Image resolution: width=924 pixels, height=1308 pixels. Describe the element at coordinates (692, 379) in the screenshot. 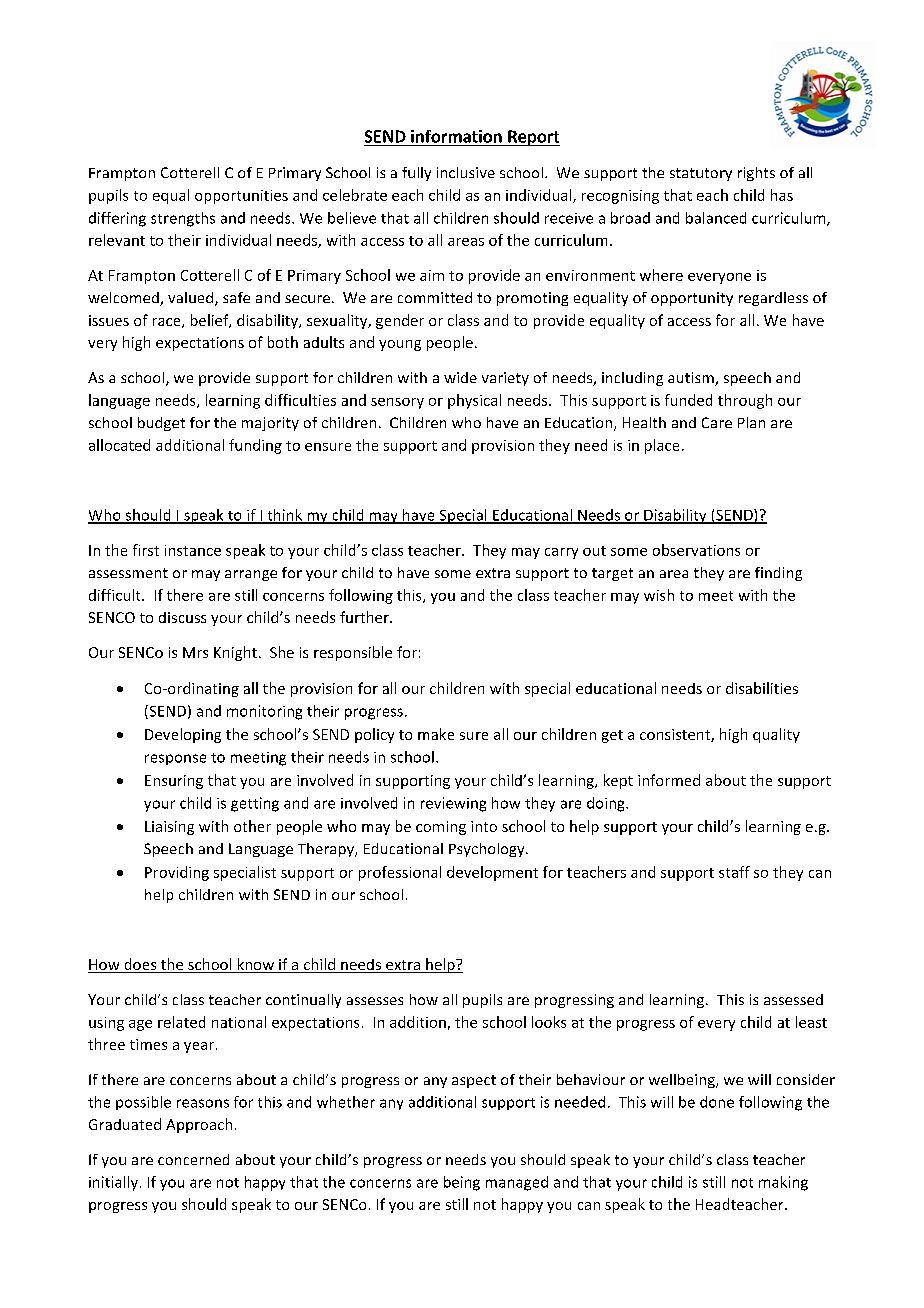

I see `autism` at that location.
